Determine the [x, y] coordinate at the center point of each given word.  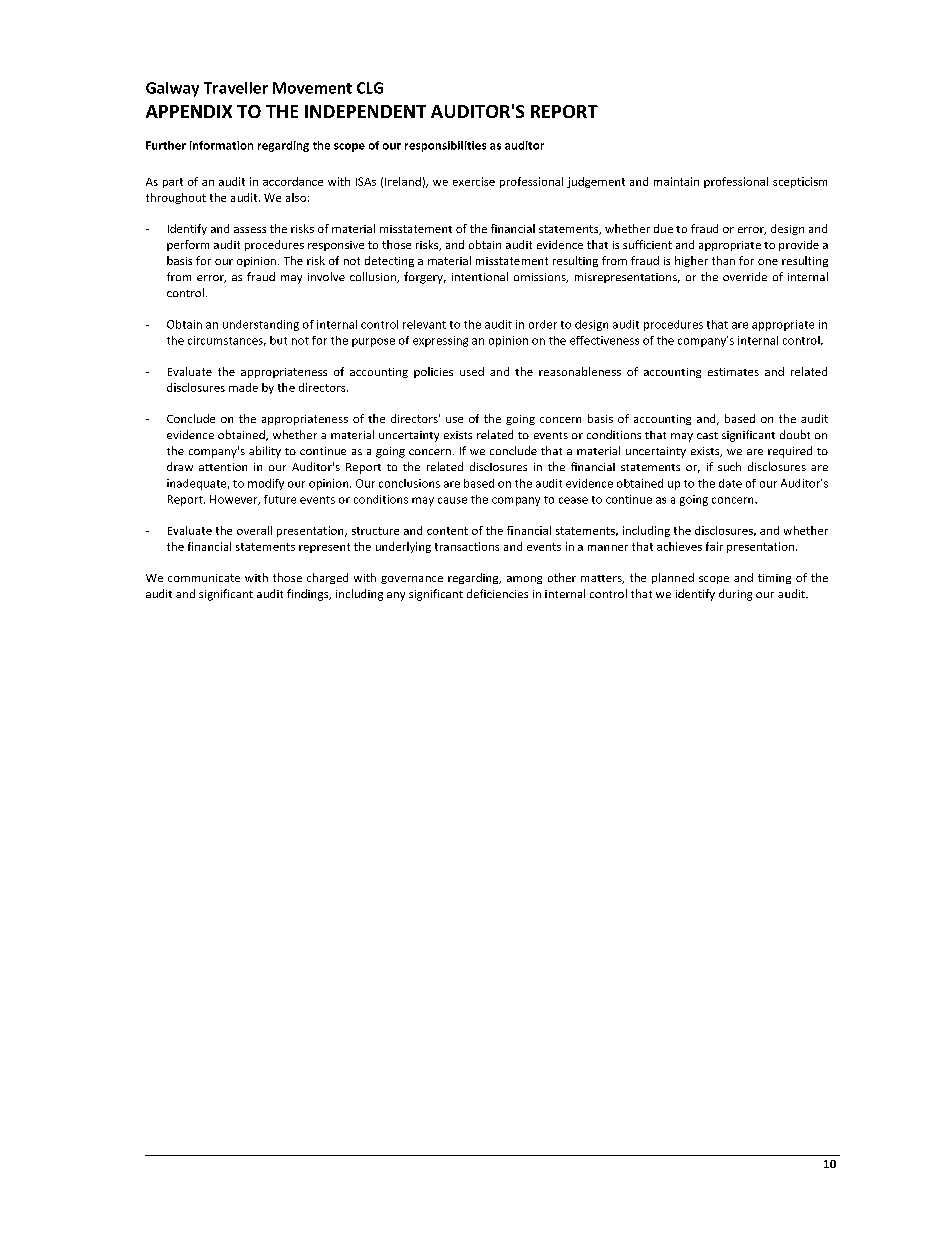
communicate [204, 578]
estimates [733, 372]
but [278, 340]
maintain [676, 181]
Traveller [236, 88]
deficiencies [497, 593]
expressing [440, 341]
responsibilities [445, 146]
